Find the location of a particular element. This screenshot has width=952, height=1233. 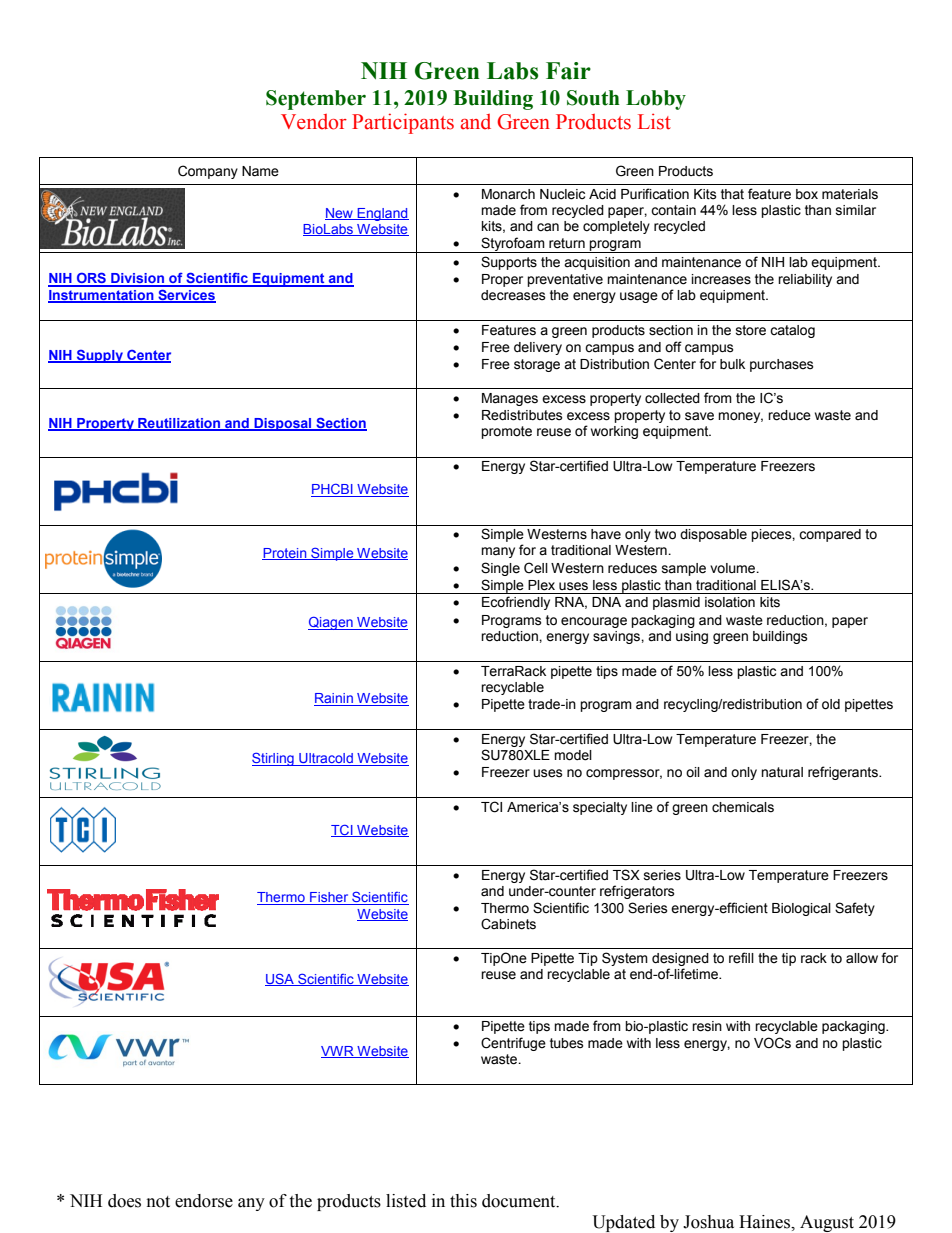

August is located at coordinates (827, 1223).
